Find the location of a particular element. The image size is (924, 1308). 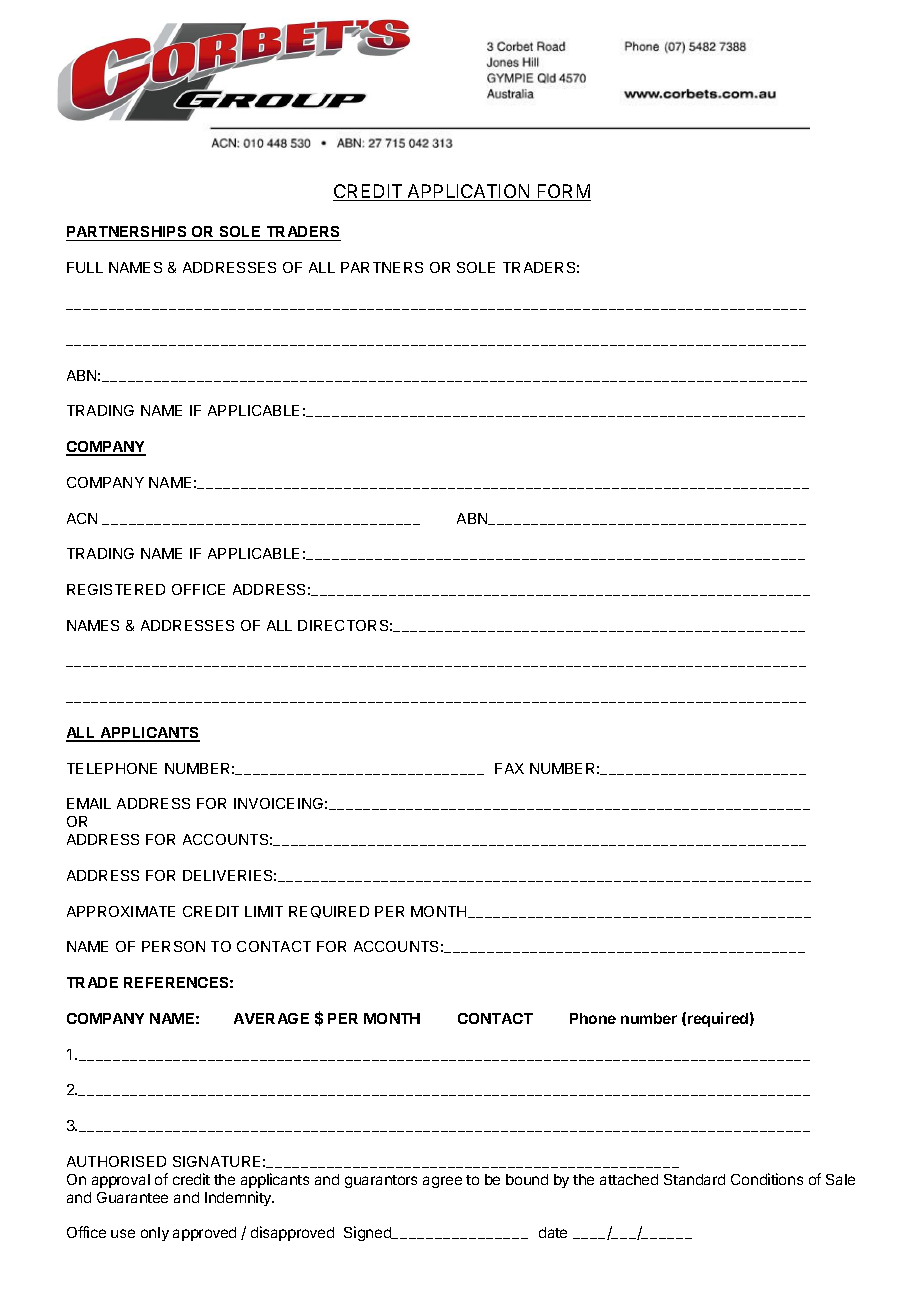

FORM is located at coordinates (563, 192).
